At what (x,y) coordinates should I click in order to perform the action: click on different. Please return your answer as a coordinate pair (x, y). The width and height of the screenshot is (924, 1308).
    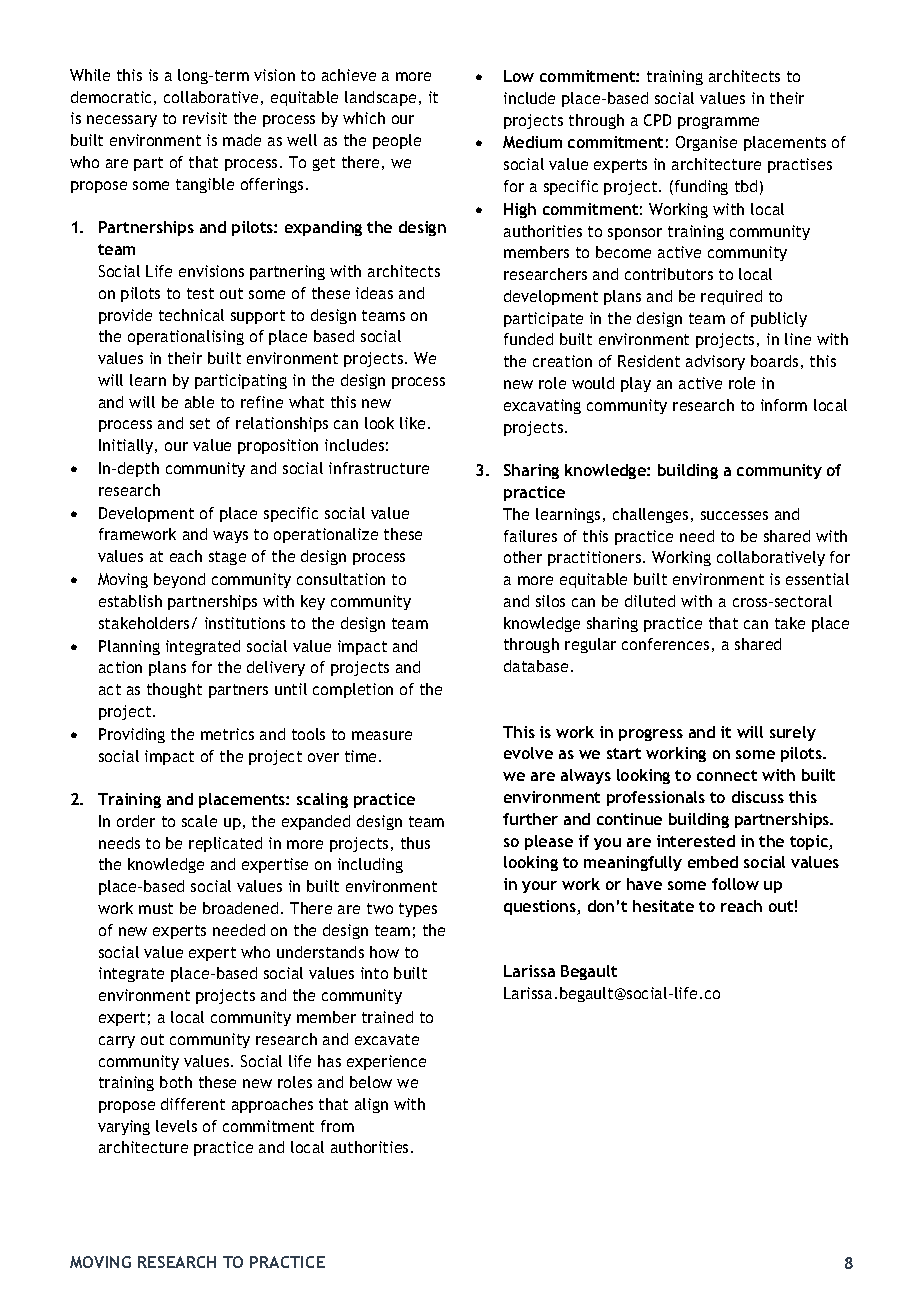
    Looking at the image, I should click on (193, 1104).
